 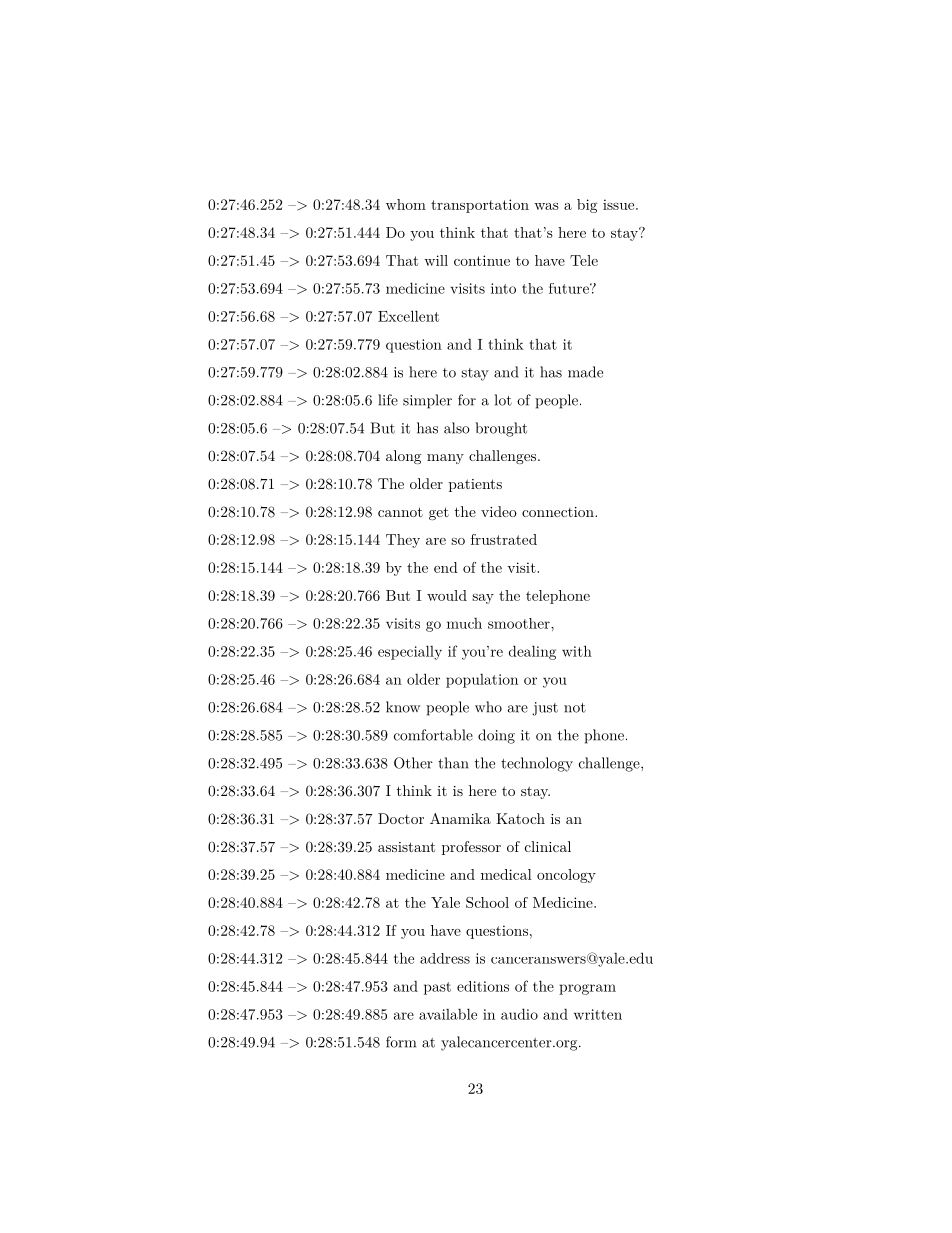 What do you see at coordinates (427, 401) in the document?
I see `simpler` at bounding box center [427, 401].
